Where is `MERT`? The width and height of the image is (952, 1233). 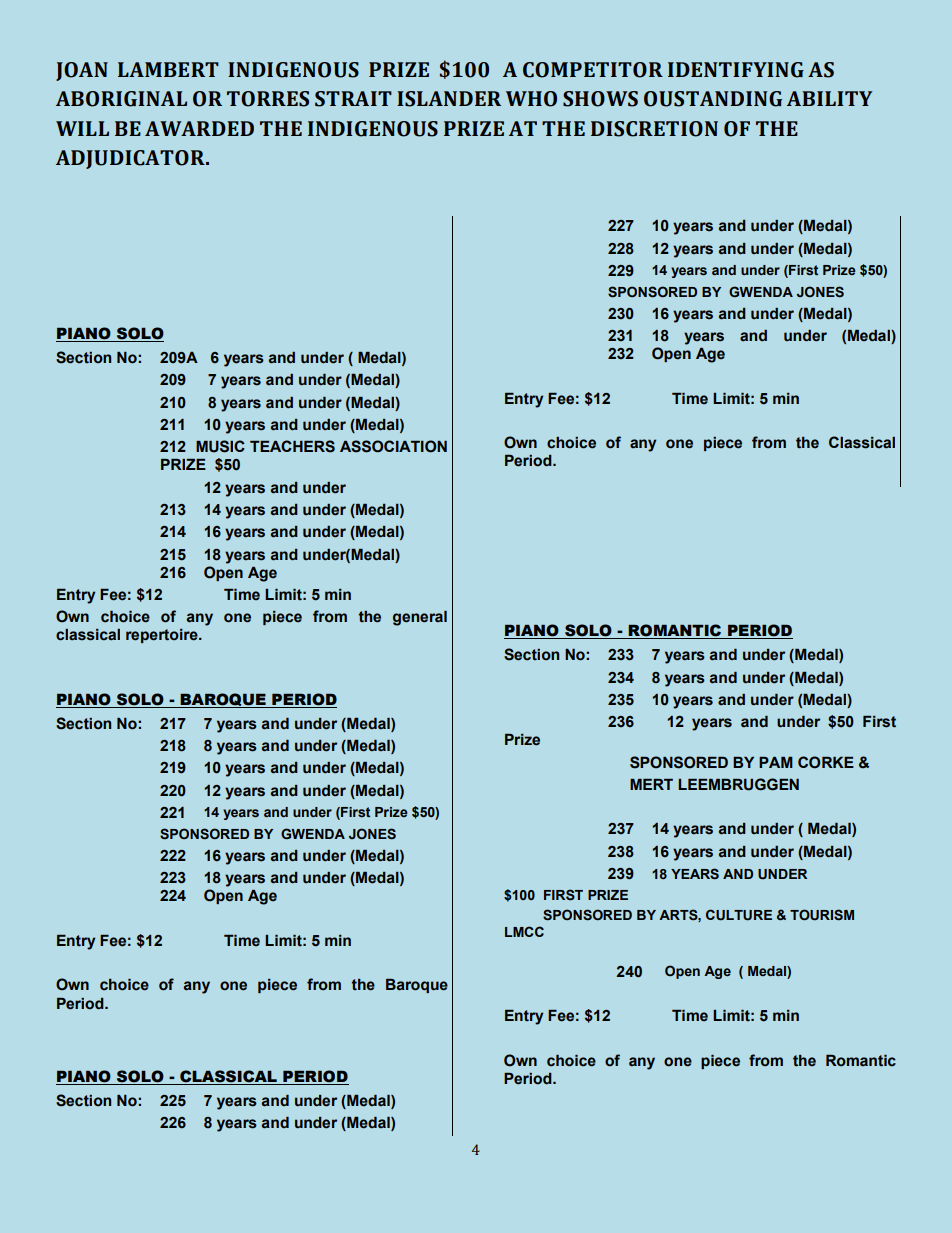 MERT is located at coordinates (651, 784).
